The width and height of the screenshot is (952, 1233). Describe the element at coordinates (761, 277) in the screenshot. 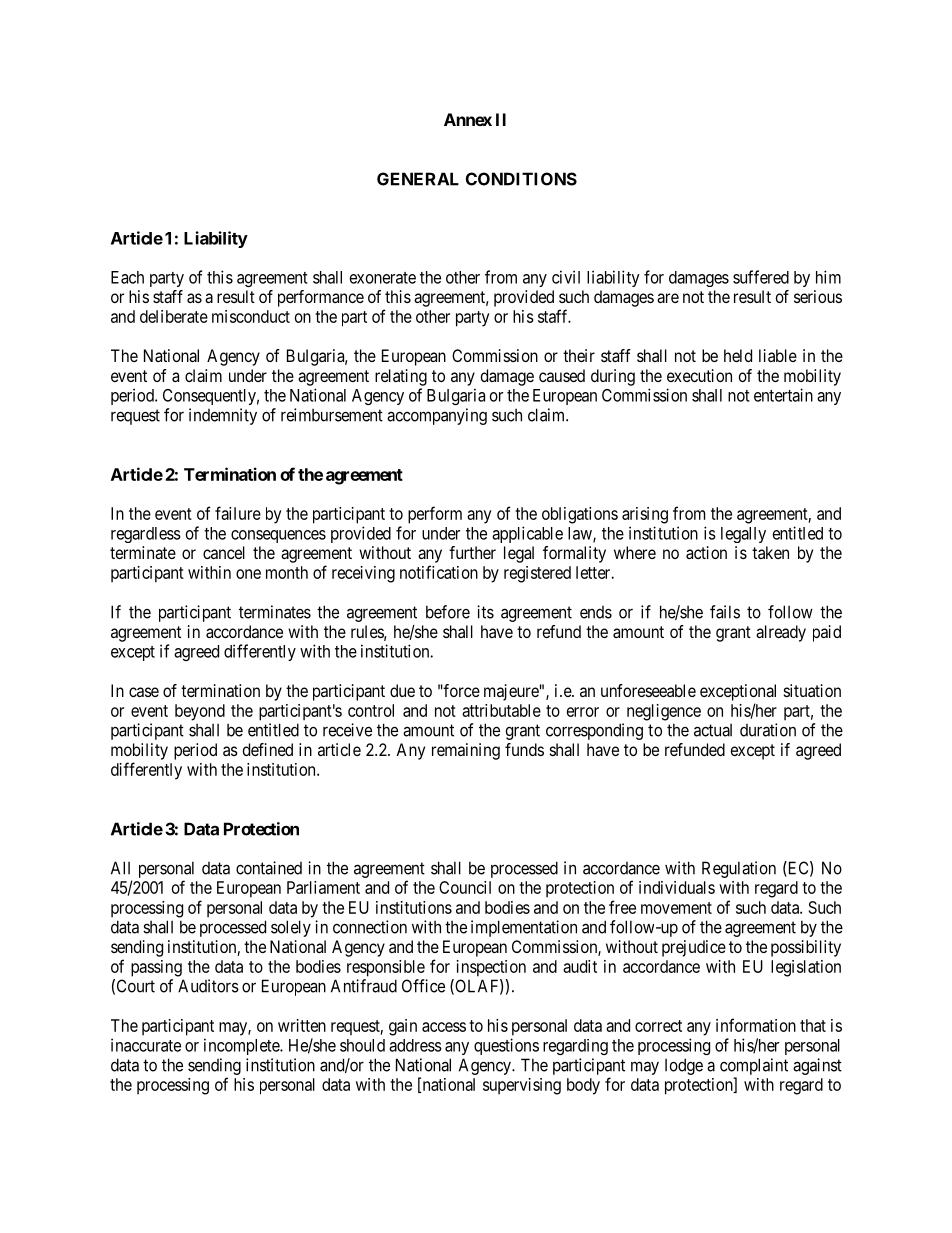

I see `suffered` at that location.
